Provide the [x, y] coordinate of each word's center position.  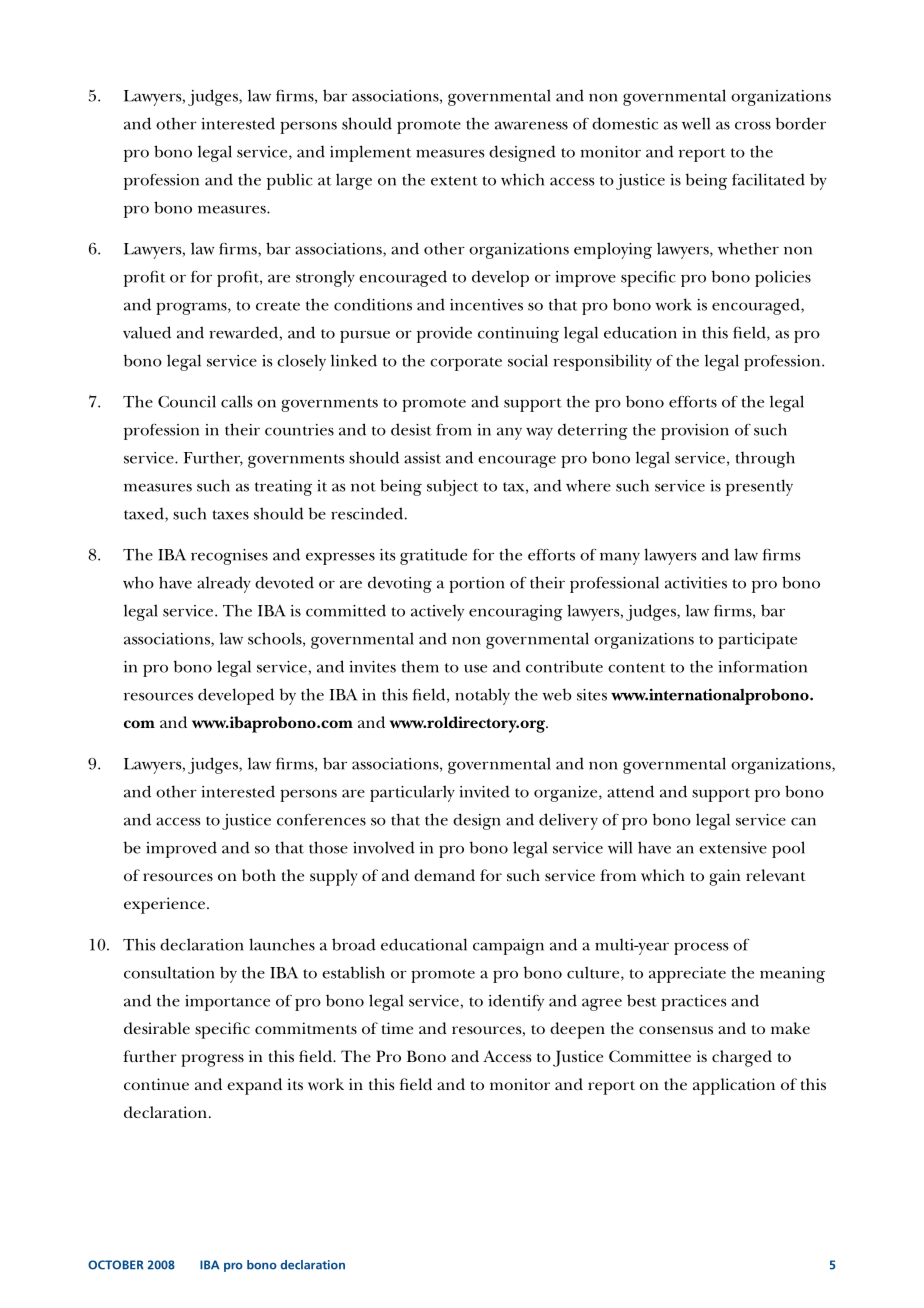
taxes [230, 515]
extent [454, 181]
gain [725, 877]
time [397, 1028]
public [290, 181]
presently [759, 487]
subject [452, 487]
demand [444, 875]
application [734, 1086]
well [696, 123]
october [116, 1265]
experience [166, 905]
